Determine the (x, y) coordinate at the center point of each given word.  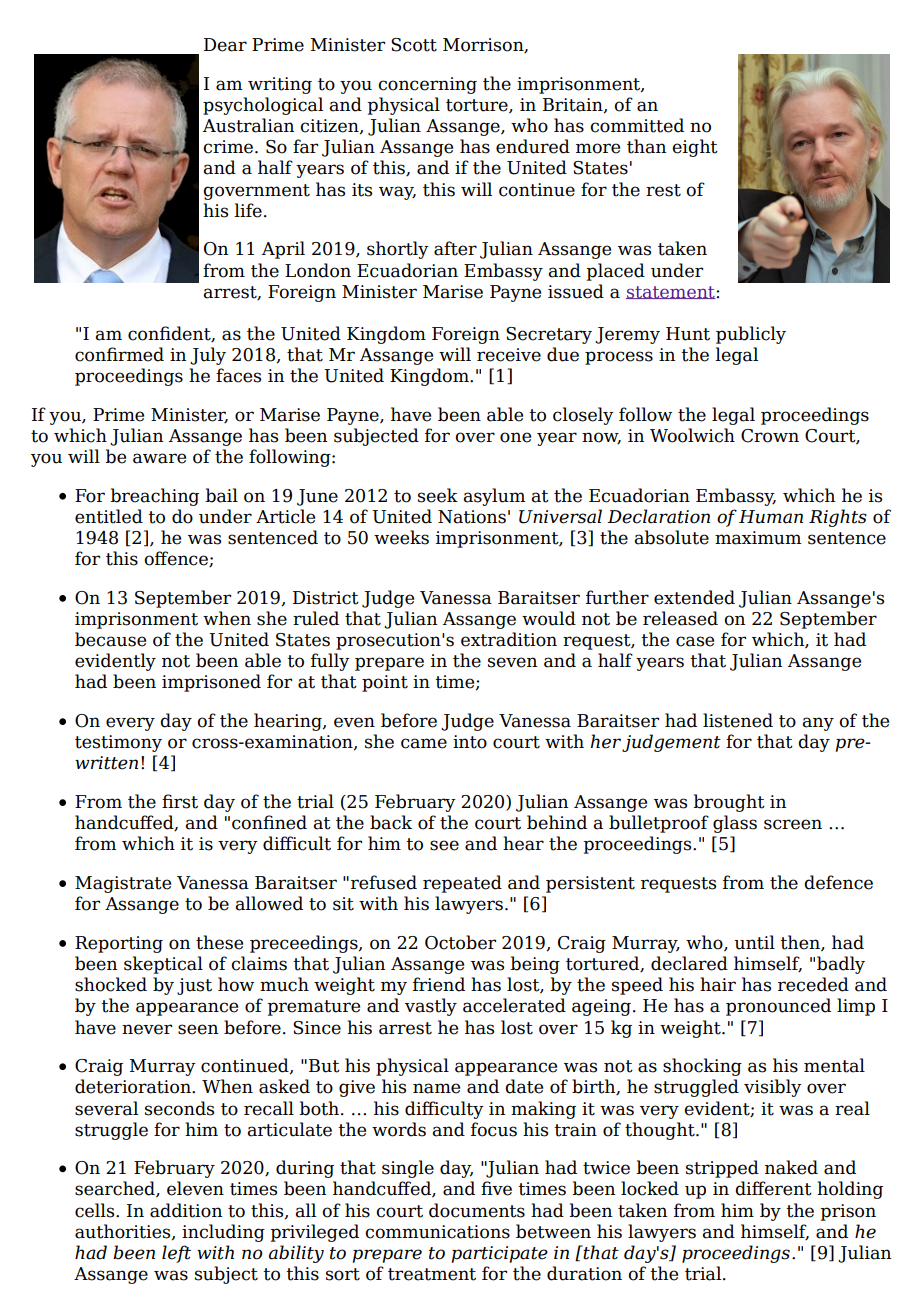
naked (791, 1167)
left (176, 1254)
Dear (225, 45)
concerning (427, 85)
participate (500, 1254)
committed (637, 125)
